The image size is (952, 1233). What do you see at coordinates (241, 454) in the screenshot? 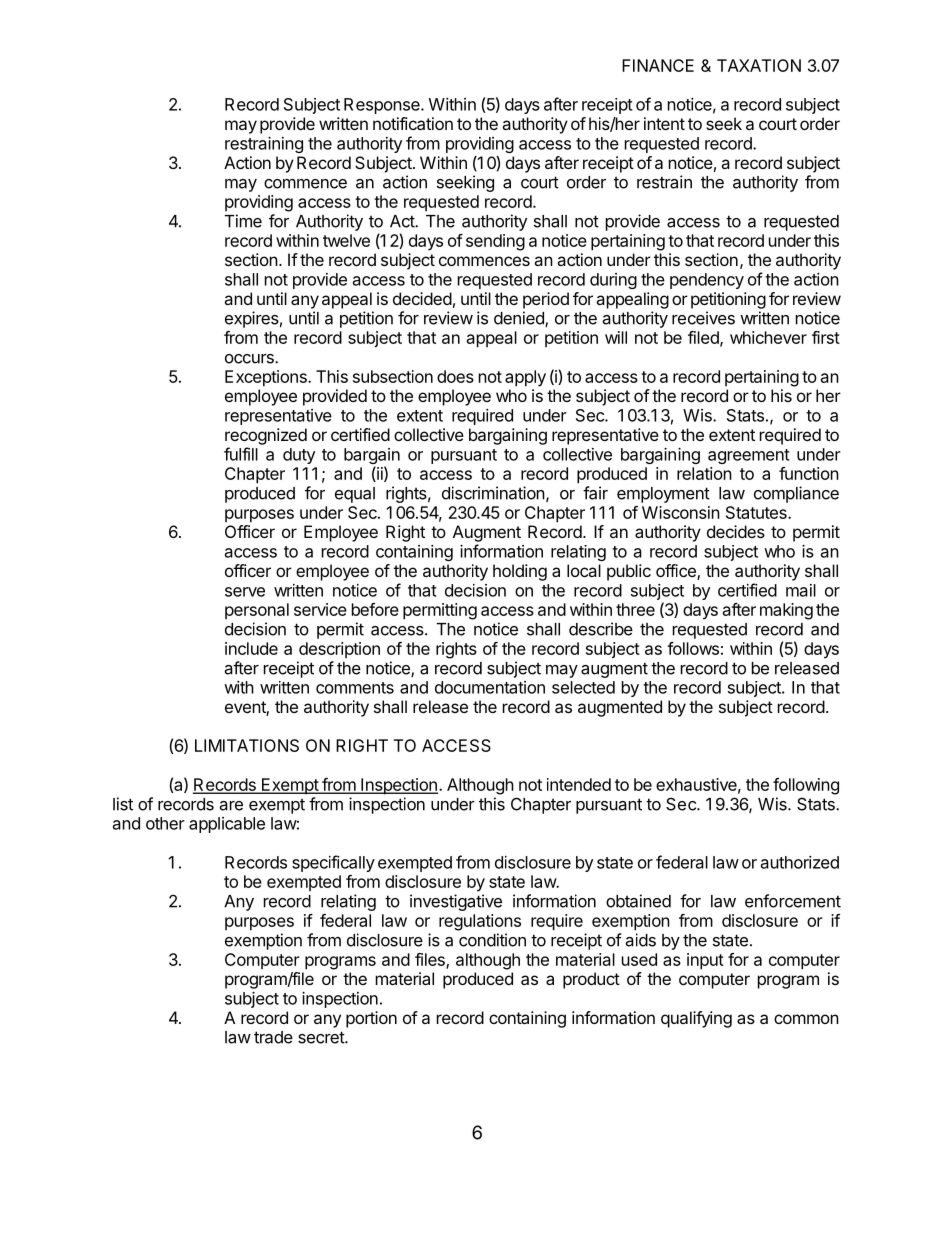
I see `fulfill` at bounding box center [241, 454].
